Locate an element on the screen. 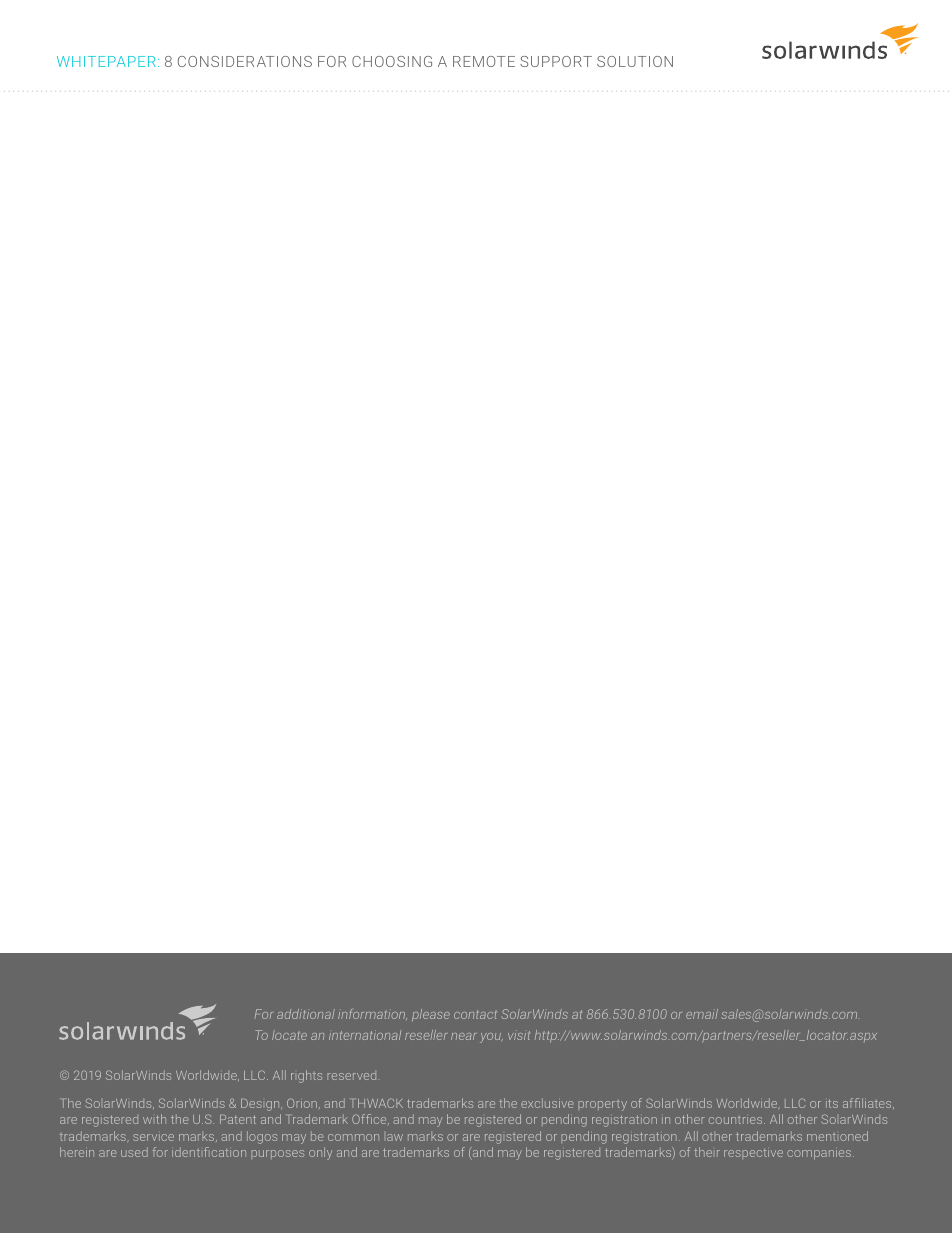 The image size is (952, 1233). REMOTE is located at coordinates (484, 61).
